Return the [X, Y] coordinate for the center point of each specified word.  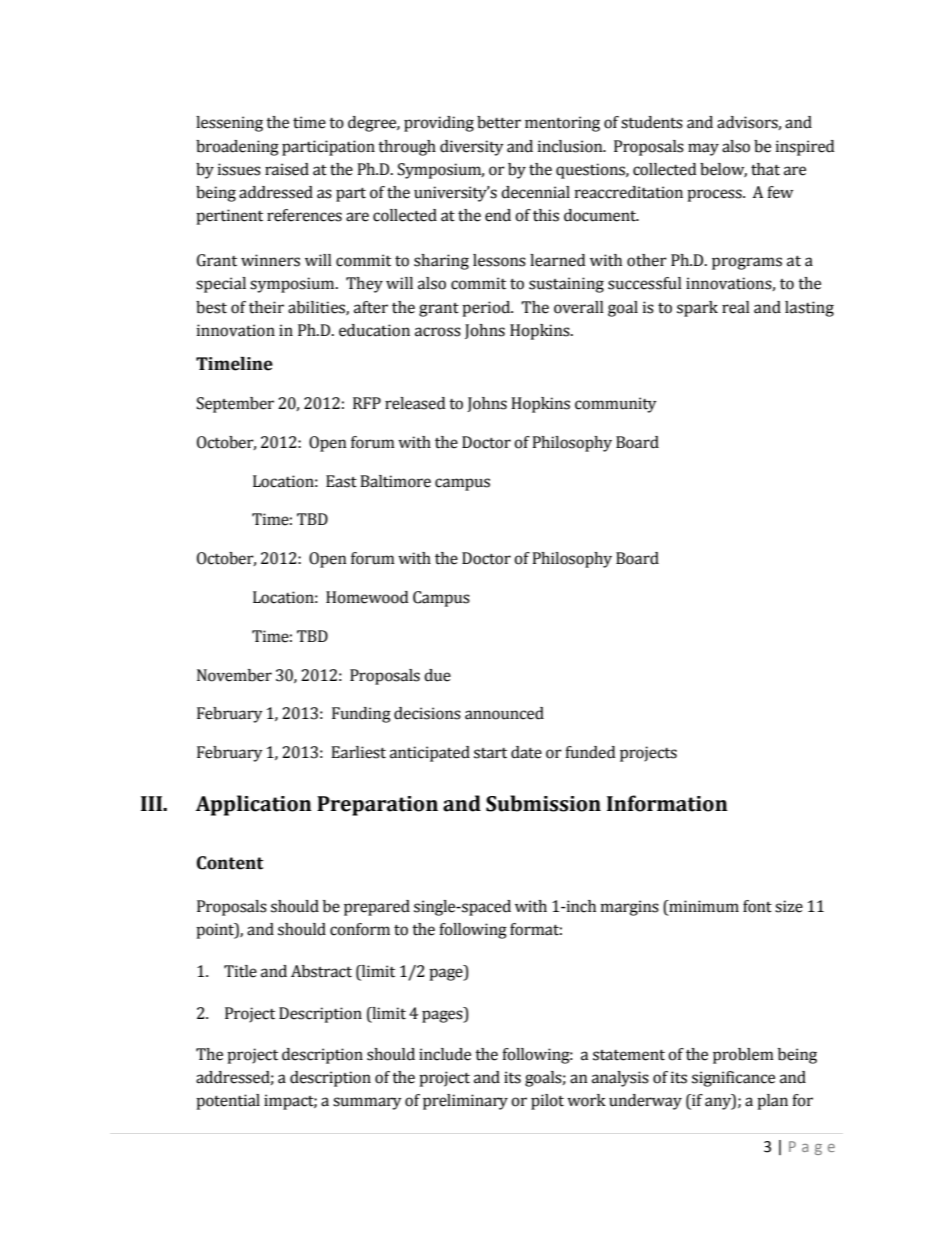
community [616, 405]
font [757, 906]
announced [504, 713]
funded [590, 752]
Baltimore [395, 481]
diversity [472, 148]
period [487, 309]
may [703, 149]
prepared [377, 908]
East [341, 481]
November [234, 675]
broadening [237, 148]
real [736, 307]
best [211, 307]
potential [228, 1102]
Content [230, 863]
